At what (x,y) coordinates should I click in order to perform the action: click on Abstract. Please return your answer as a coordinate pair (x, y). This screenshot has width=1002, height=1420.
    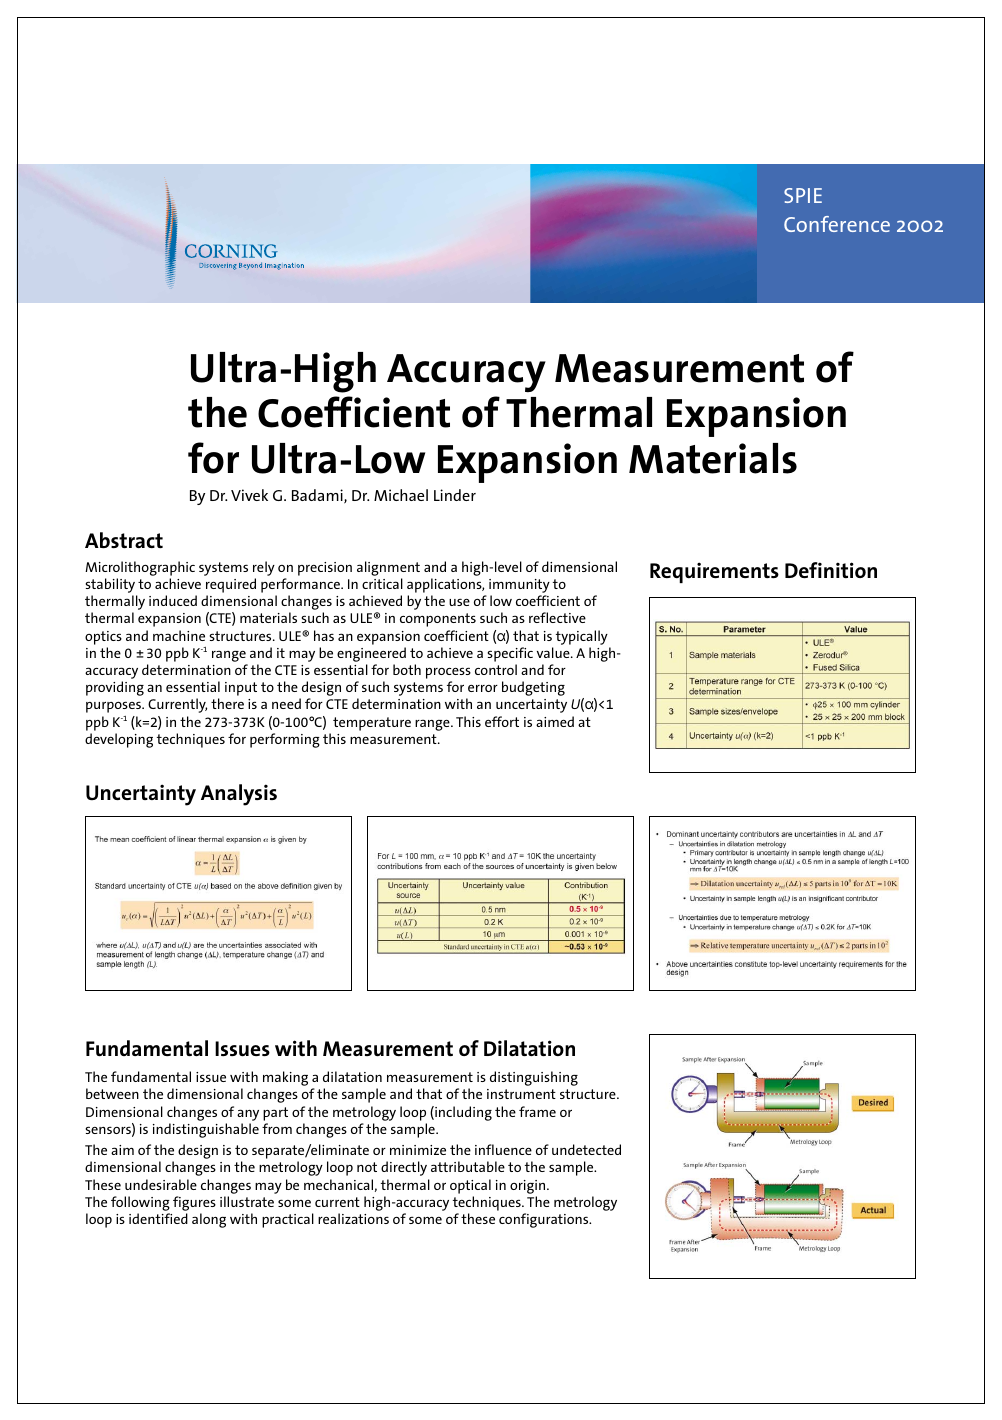
    Looking at the image, I should click on (124, 540).
